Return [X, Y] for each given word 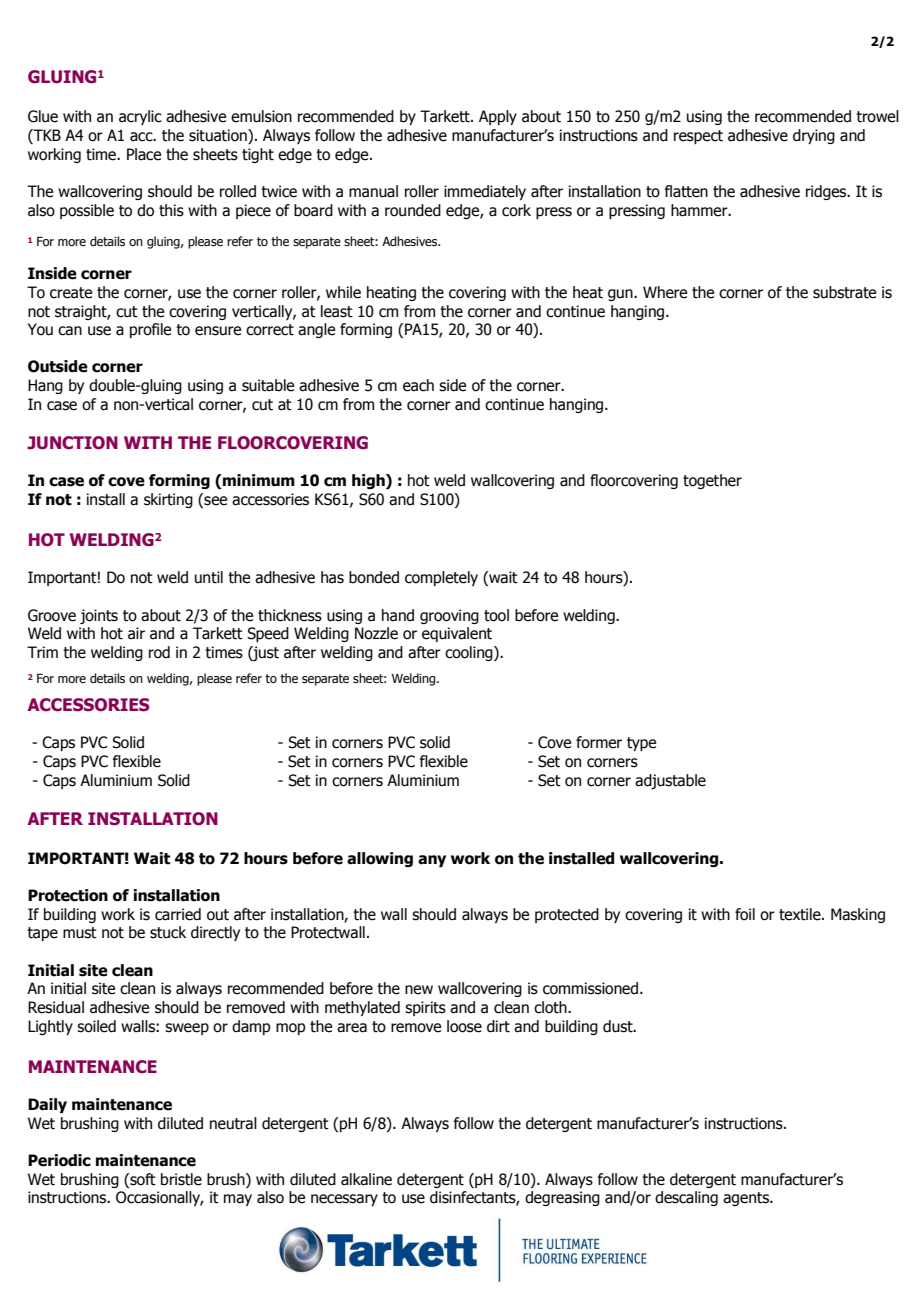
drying [814, 136]
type [641, 744]
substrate [844, 292]
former [599, 742]
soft [142, 1179]
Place [144, 154]
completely [441, 578]
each [418, 385]
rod [159, 652]
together [712, 481]
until [209, 577]
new [419, 990]
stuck [168, 932]
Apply [498, 117]
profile [150, 330]
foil [745, 914]
